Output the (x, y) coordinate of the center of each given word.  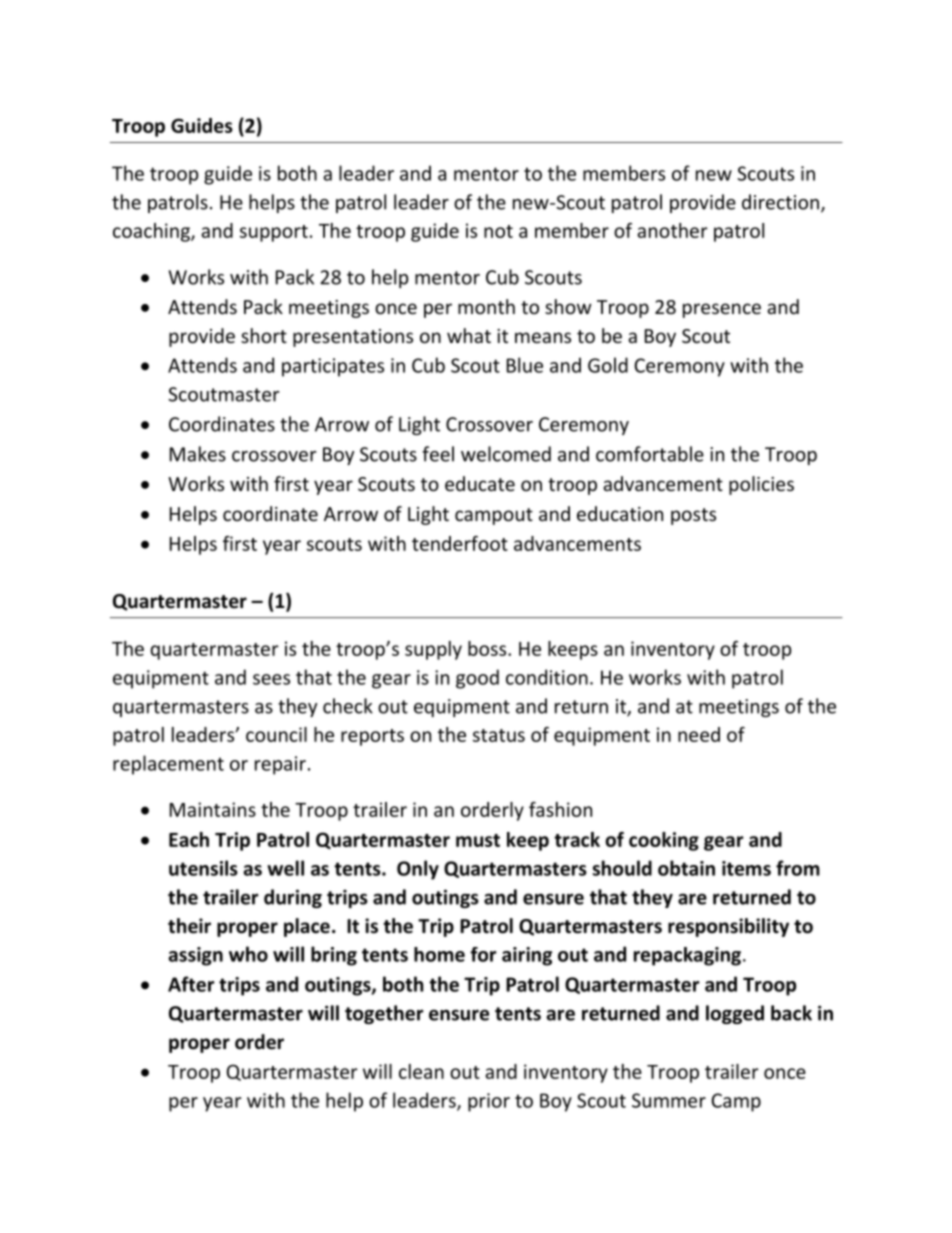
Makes (198, 454)
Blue (525, 365)
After (191, 984)
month (486, 306)
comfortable (650, 454)
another (672, 230)
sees (271, 679)
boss (488, 648)
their (189, 926)
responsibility (728, 927)
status (499, 735)
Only (418, 870)
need (699, 734)
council (276, 734)
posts (693, 516)
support (274, 233)
